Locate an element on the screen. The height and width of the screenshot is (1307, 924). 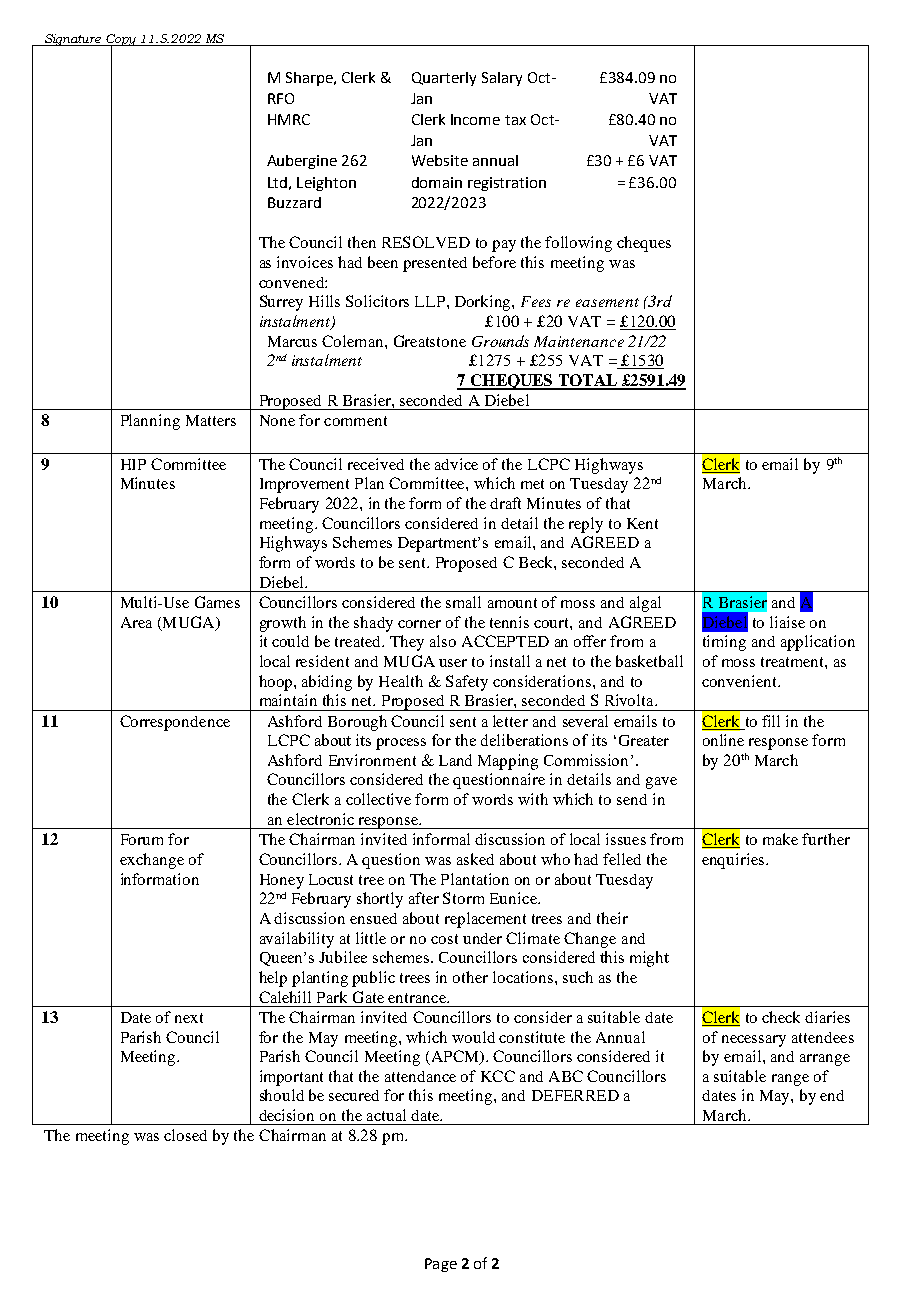
advice is located at coordinates (456, 464).
